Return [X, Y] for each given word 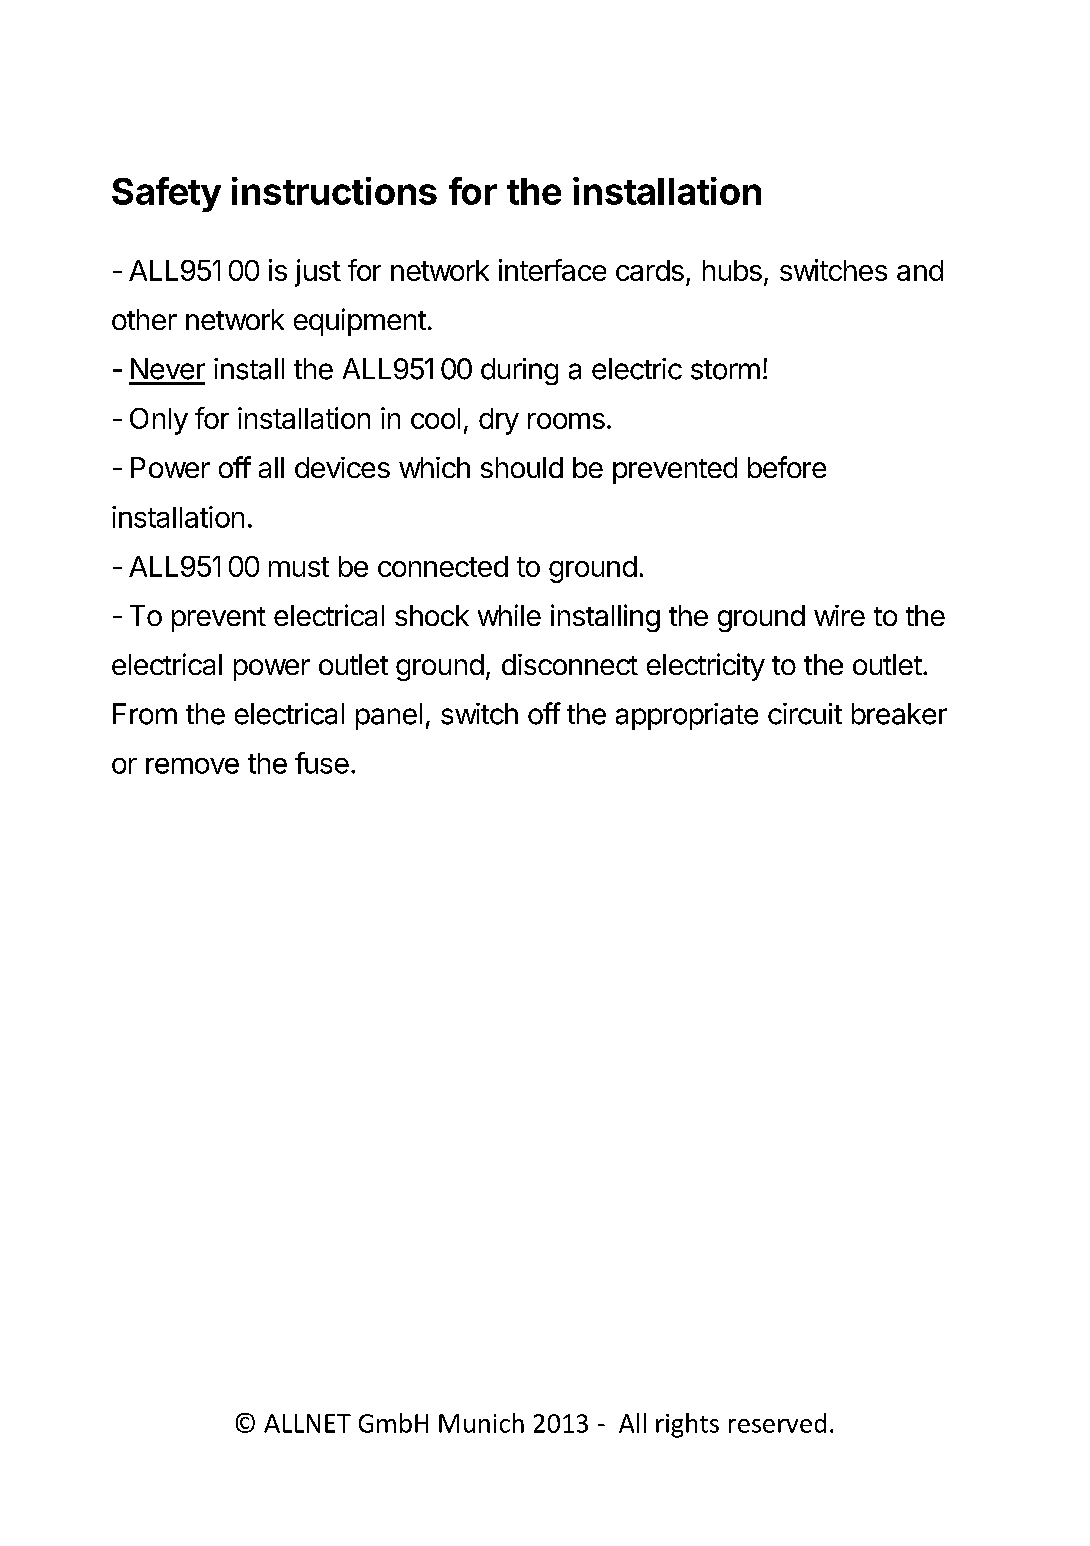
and [920, 270]
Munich [481, 1423]
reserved [777, 1423]
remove [192, 766]
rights [687, 1425]
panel [389, 716]
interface [552, 270]
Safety [166, 194]
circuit [805, 714]
